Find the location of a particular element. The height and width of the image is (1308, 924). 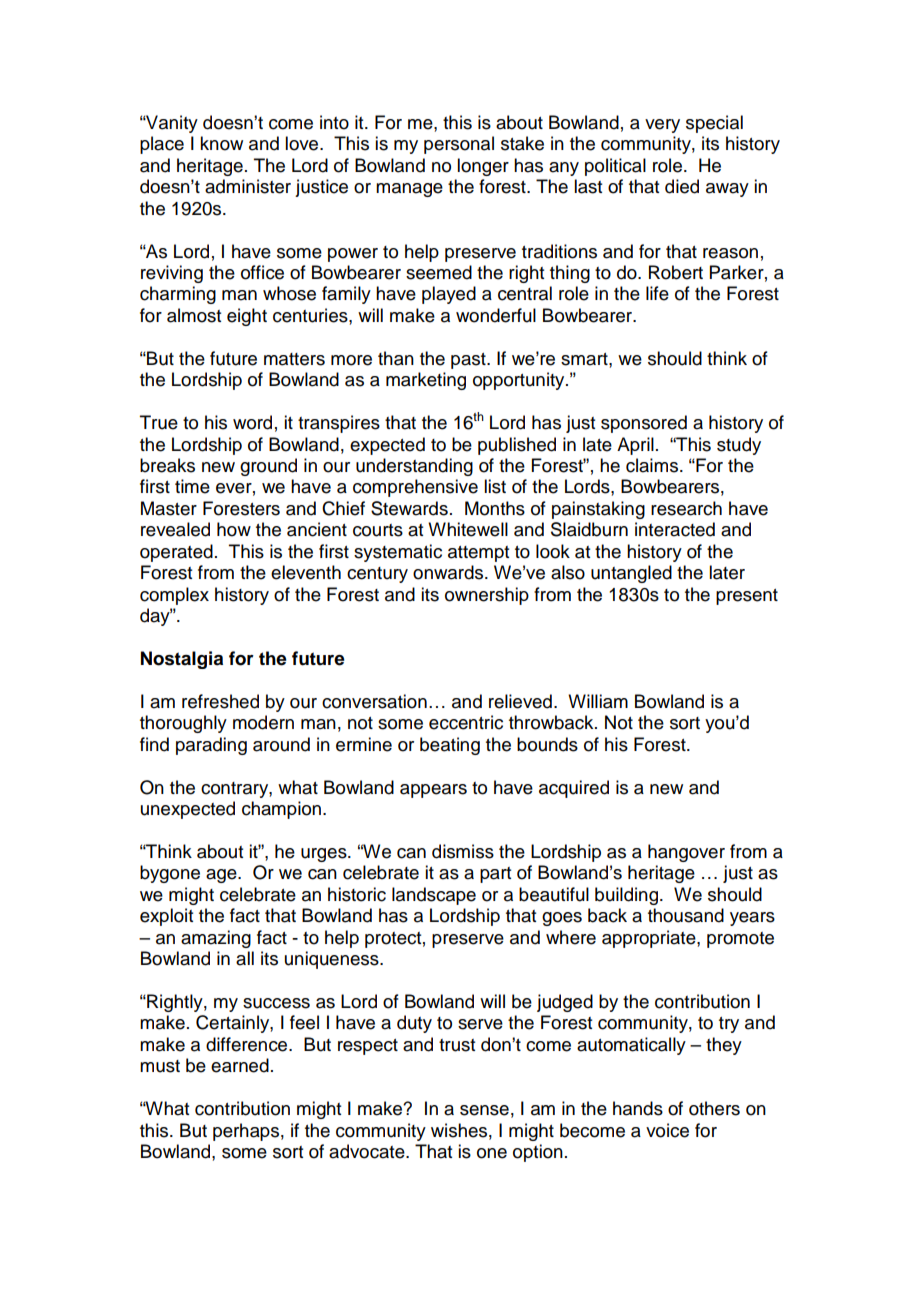

ownership is located at coordinates (487, 596).
